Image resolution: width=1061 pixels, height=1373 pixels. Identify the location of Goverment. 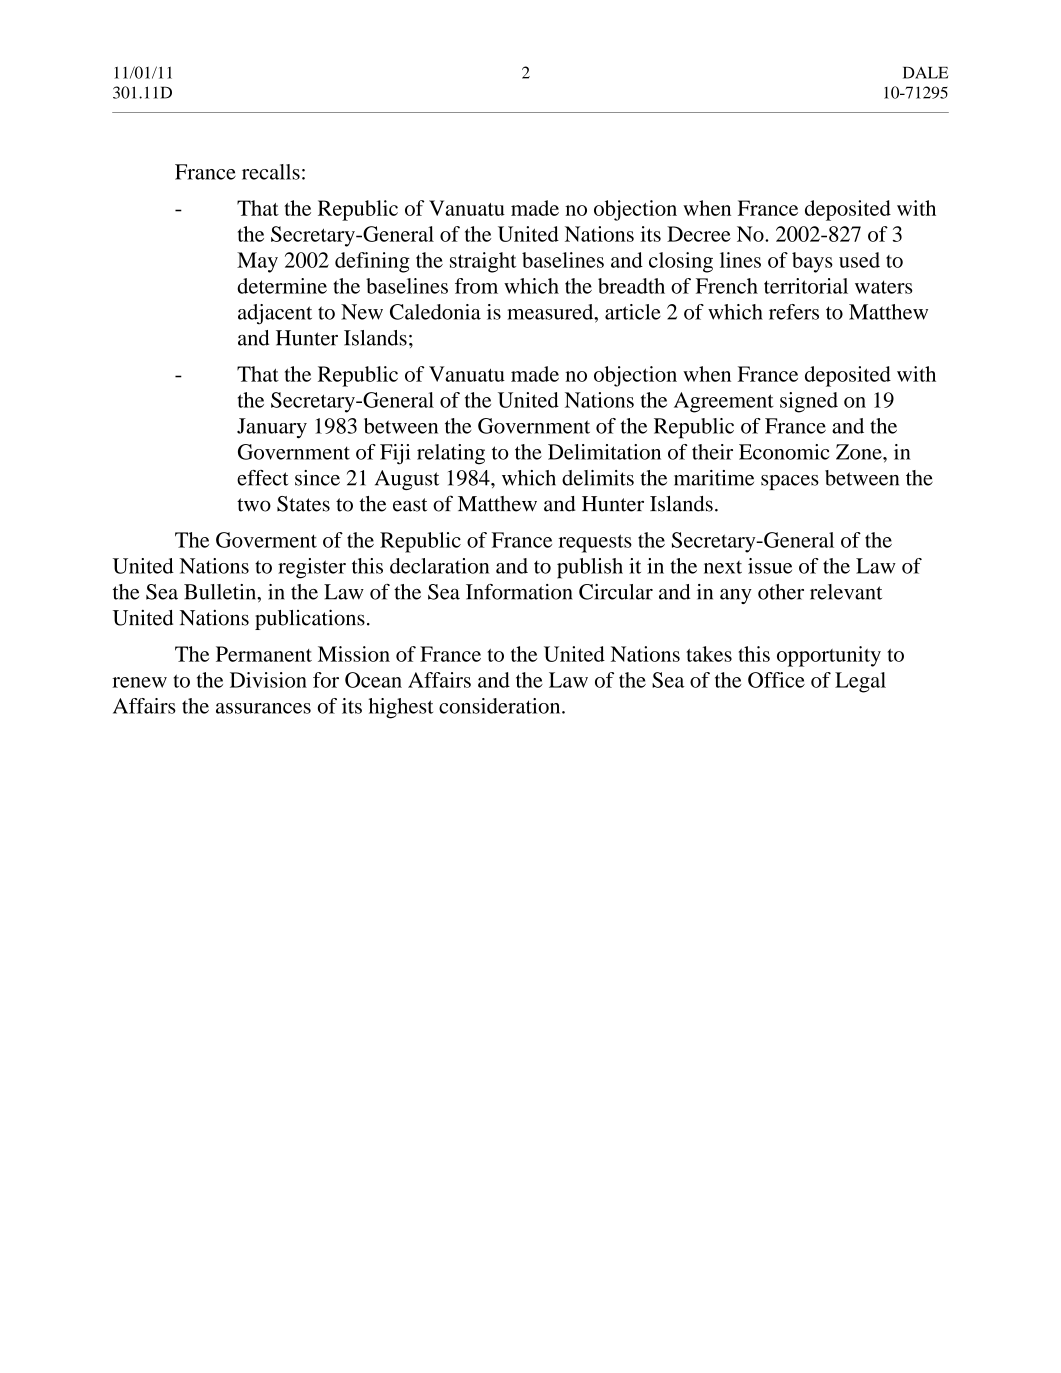
(266, 540).
